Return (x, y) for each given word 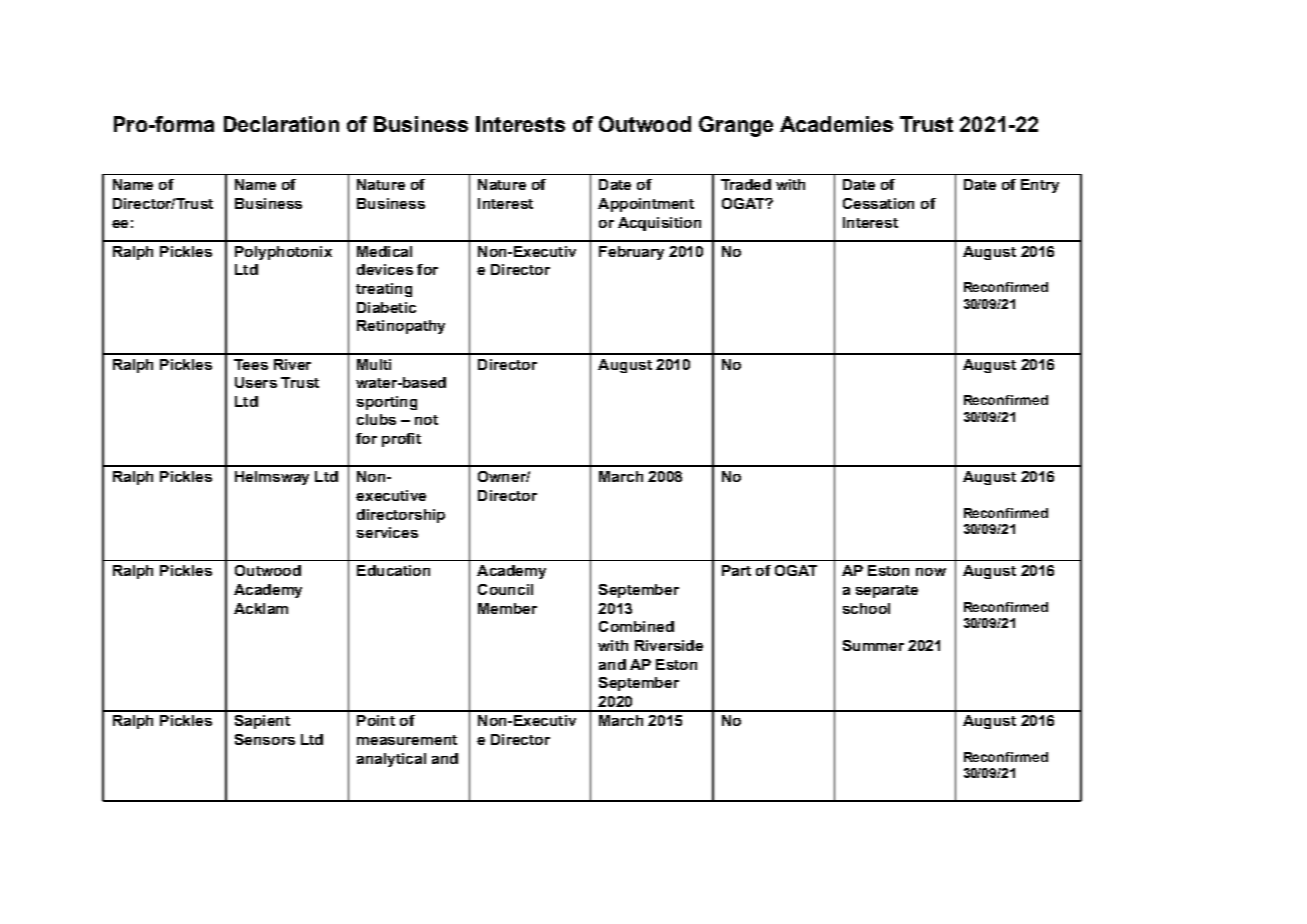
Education (393, 570)
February (631, 253)
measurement (407, 740)
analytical (391, 760)
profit (401, 440)
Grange (736, 126)
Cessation (878, 203)
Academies (836, 124)
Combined (636, 626)
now (931, 572)
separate (887, 591)
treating (384, 290)
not (426, 420)
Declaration (281, 124)
